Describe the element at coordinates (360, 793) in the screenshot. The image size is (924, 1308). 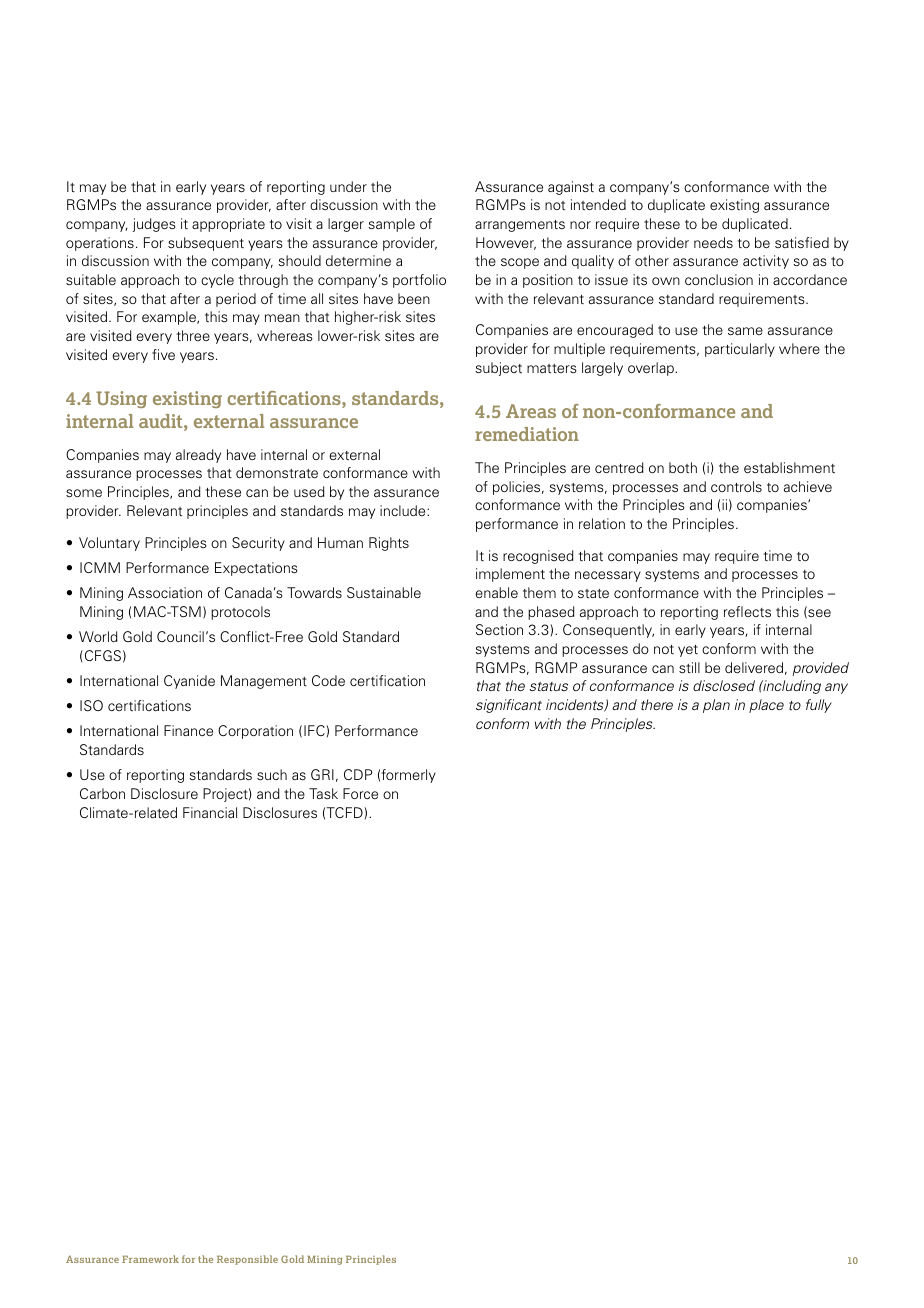
I see `Force` at that location.
